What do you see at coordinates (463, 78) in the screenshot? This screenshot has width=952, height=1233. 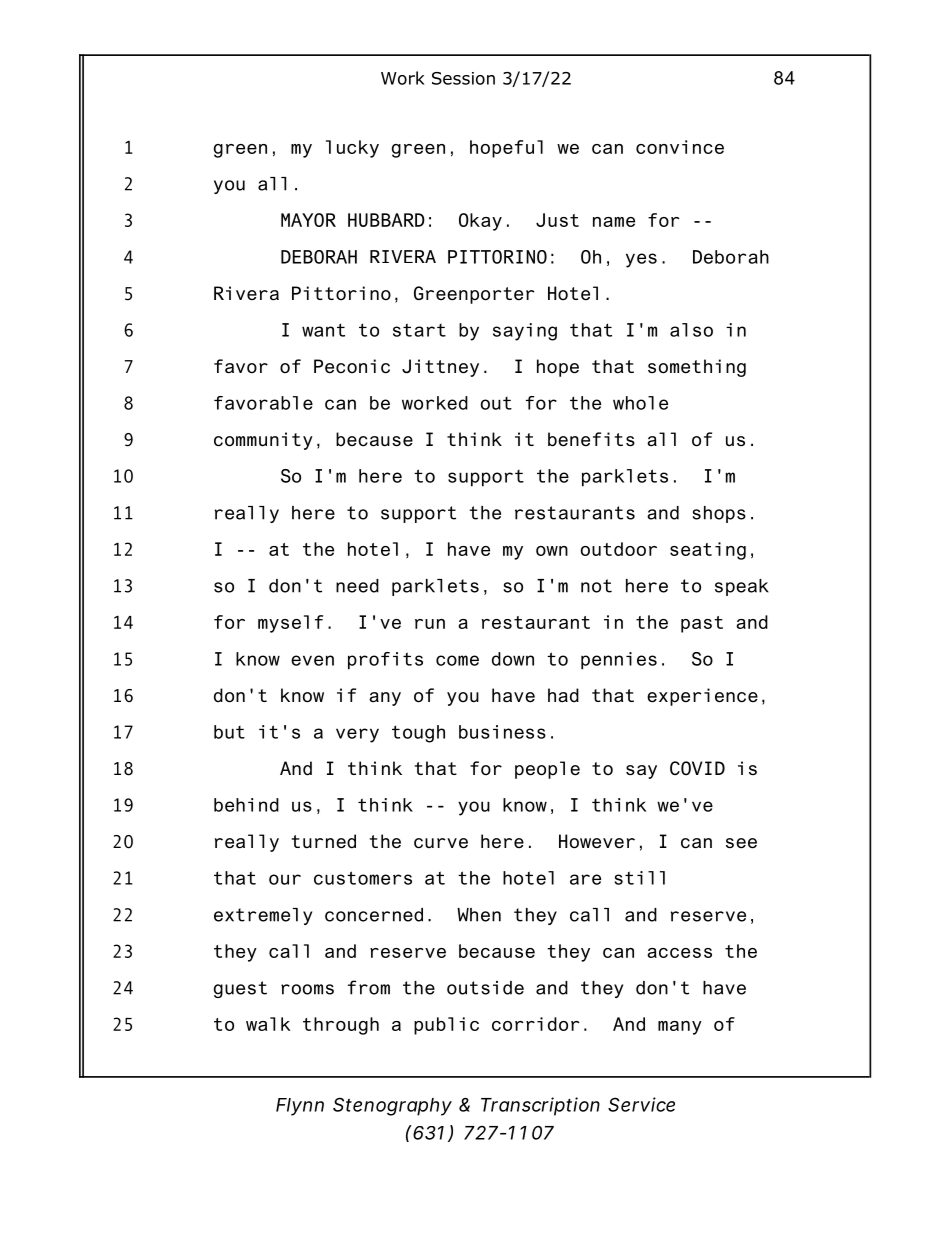 I see `Session` at bounding box center [463, 78].
